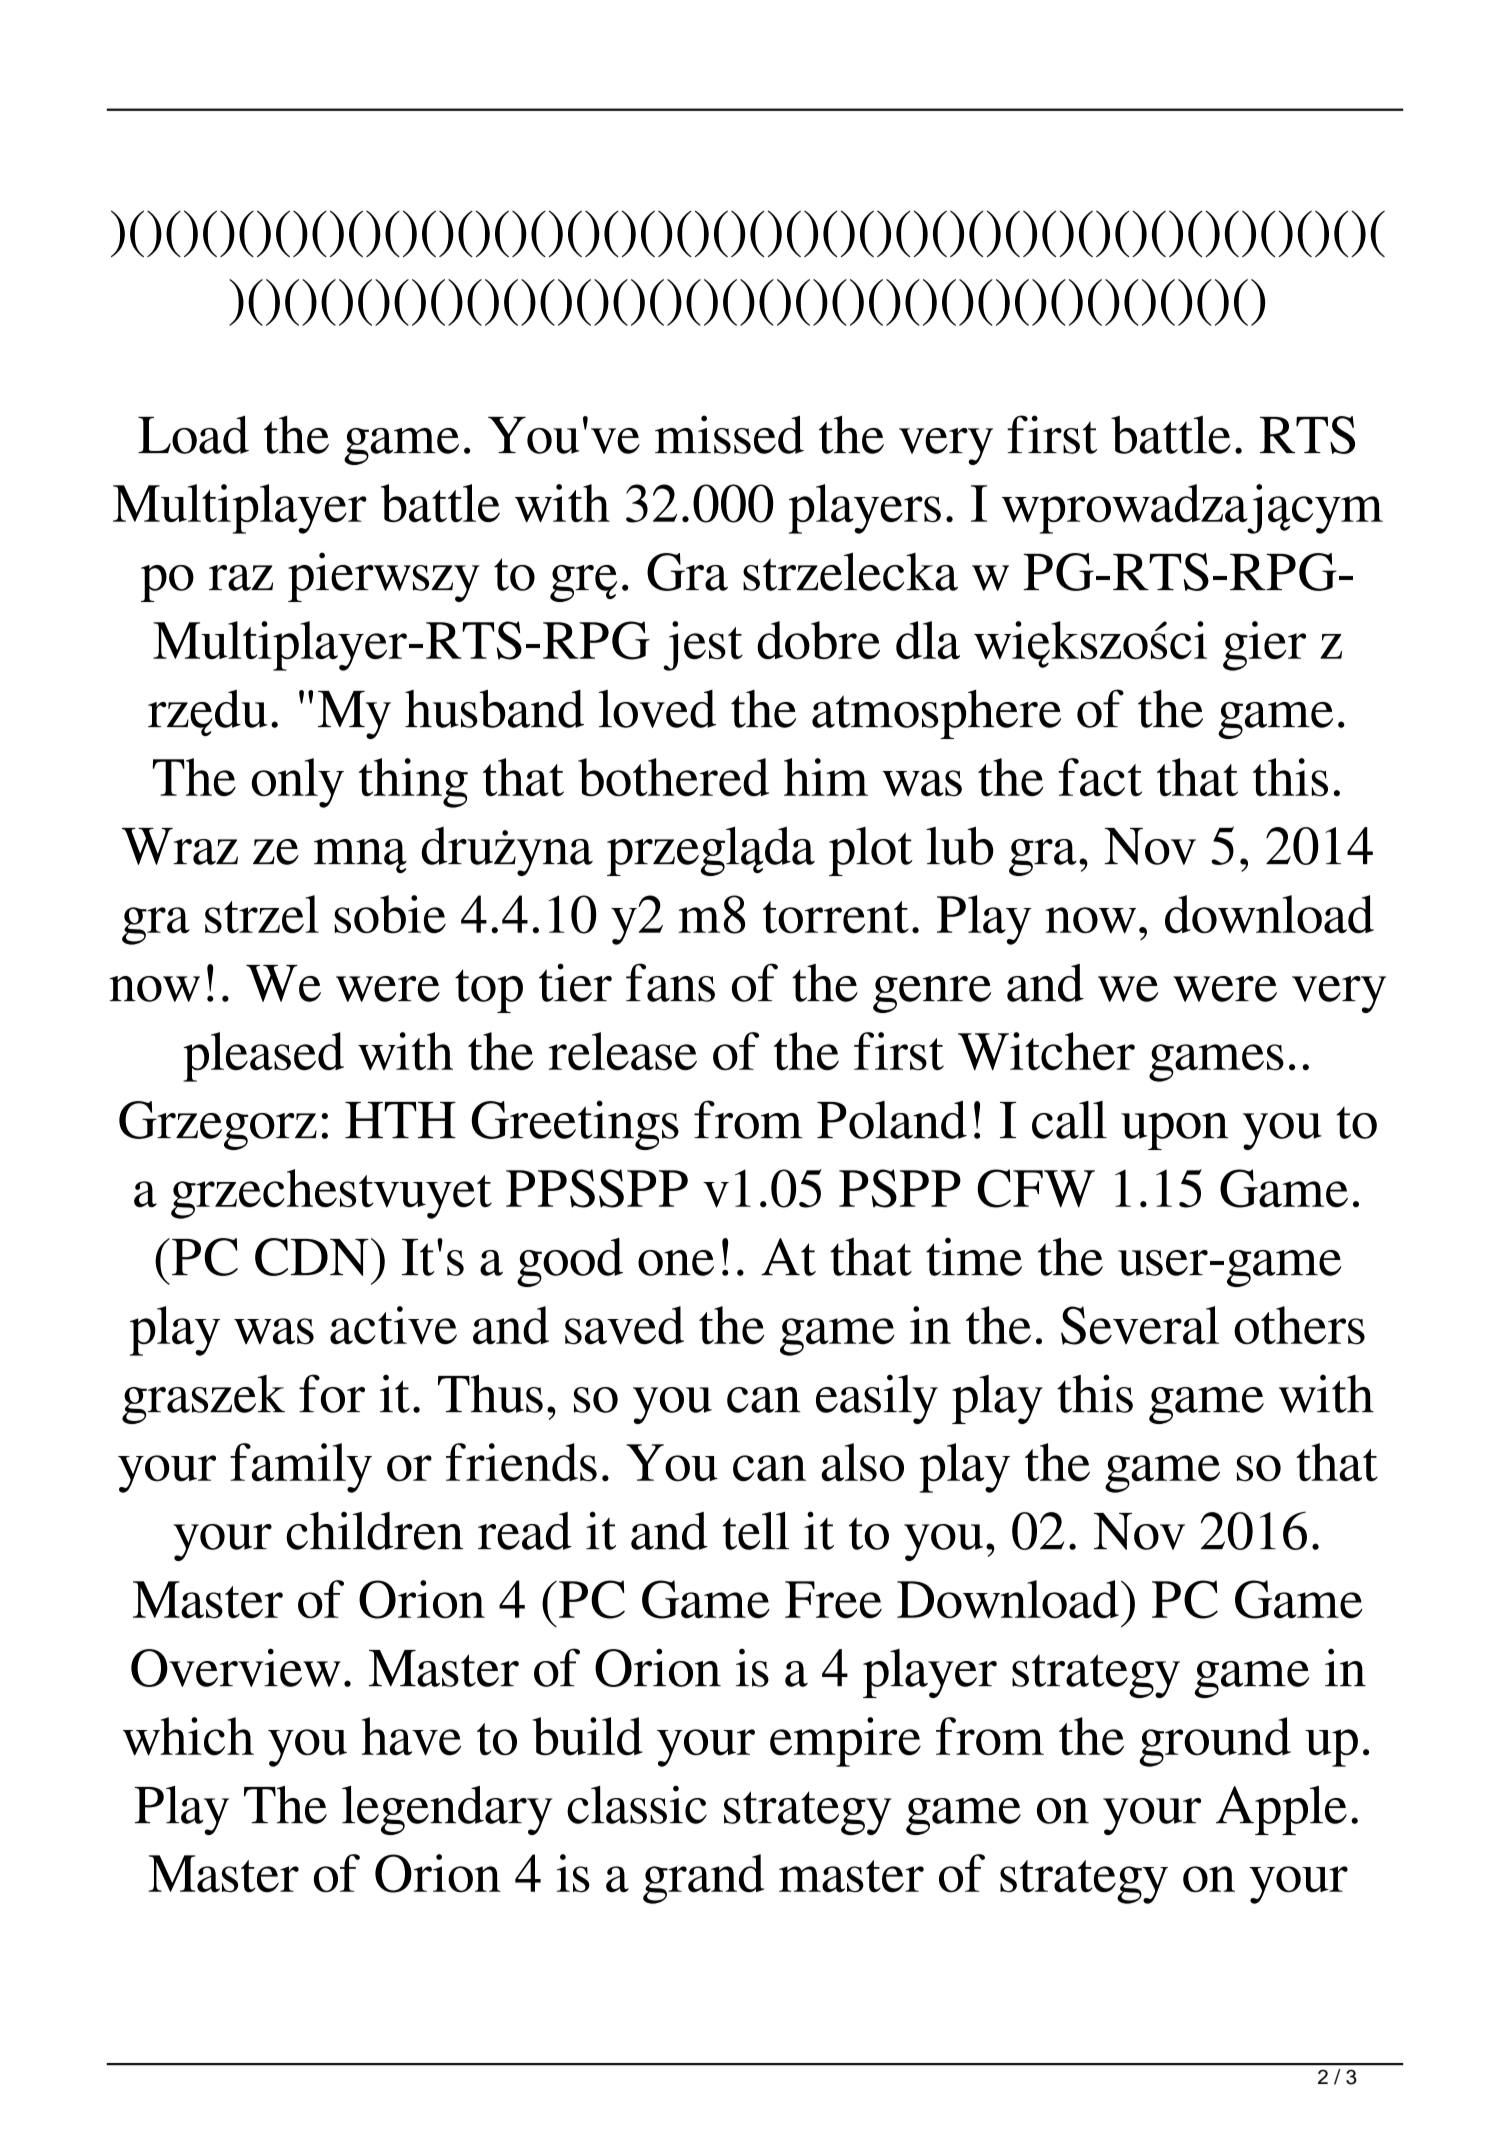  What do you see at coordinates (729, 434) in the page?
I see `missed` at bounding box center [729, 434].
